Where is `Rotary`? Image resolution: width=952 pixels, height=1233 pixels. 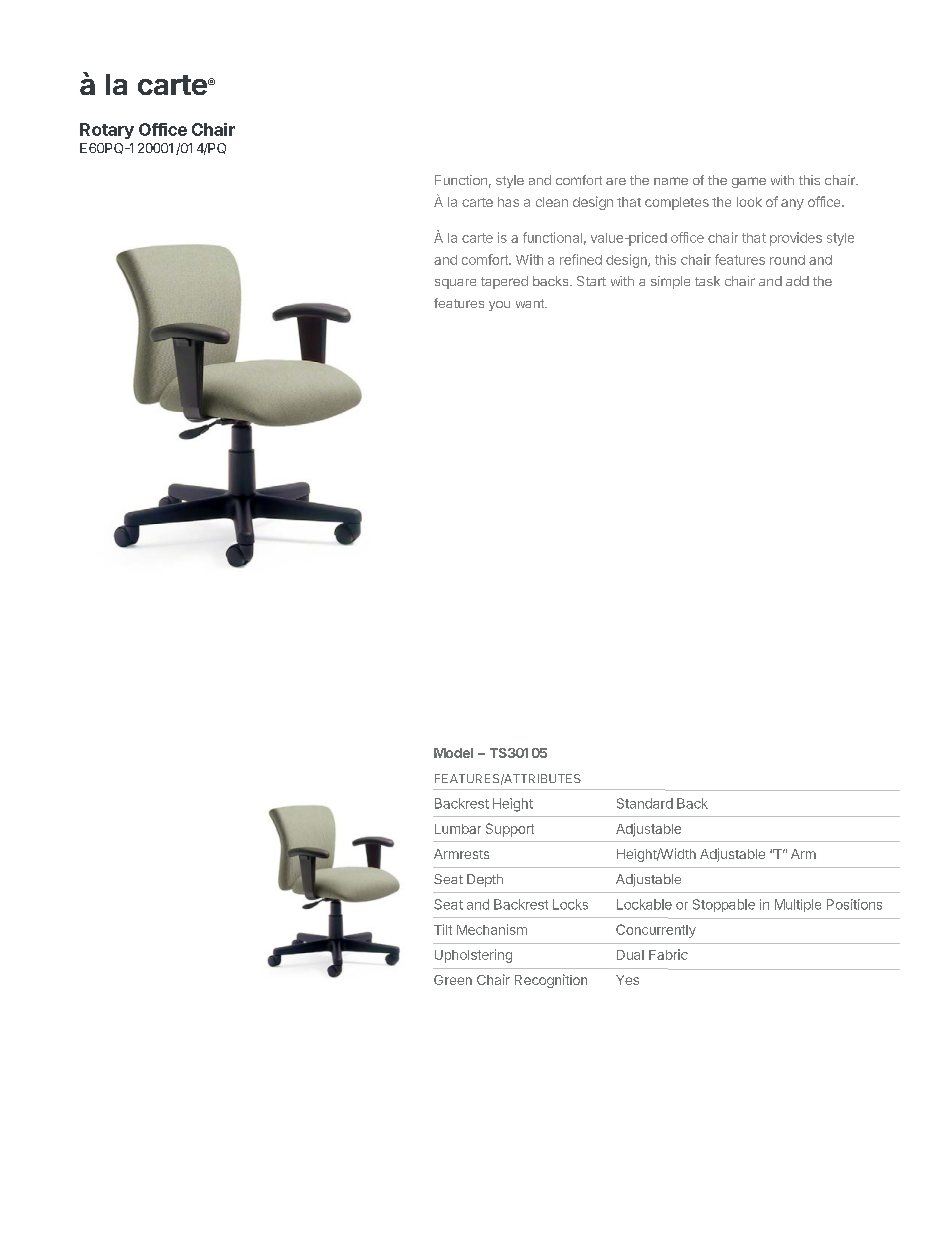 Rotary is located at coordinates (107, 131).
